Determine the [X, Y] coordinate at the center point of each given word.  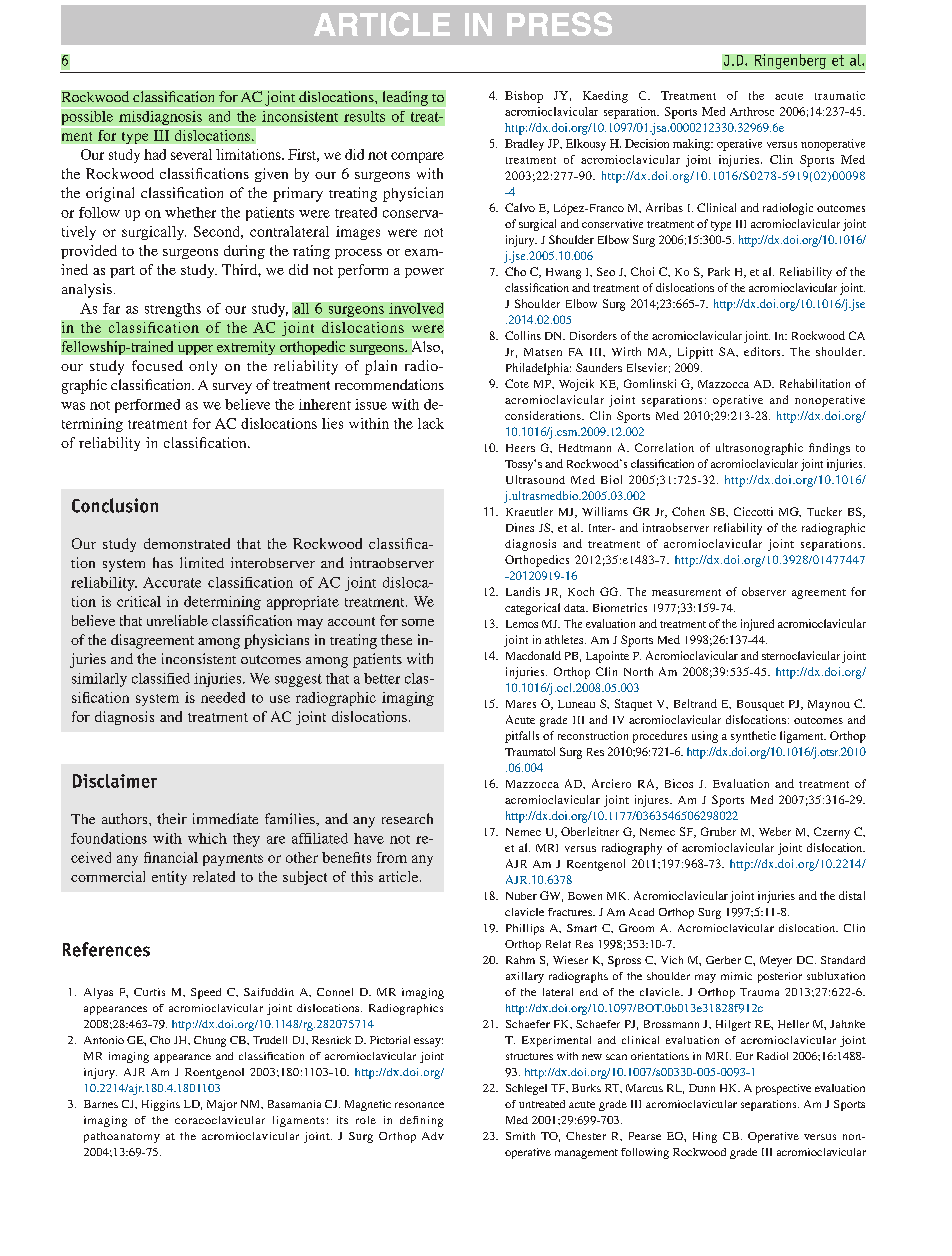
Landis [523, 591]
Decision [647, 143]
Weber [775, 831]
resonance [419, 1105]
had [155, 154]
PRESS [559, 24]
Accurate [172, 582]
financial [171, 857]
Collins [523, 335]
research [407, 818]
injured [757, 625]
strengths [173, 310]
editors [763, 351]
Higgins [161, 1105]
